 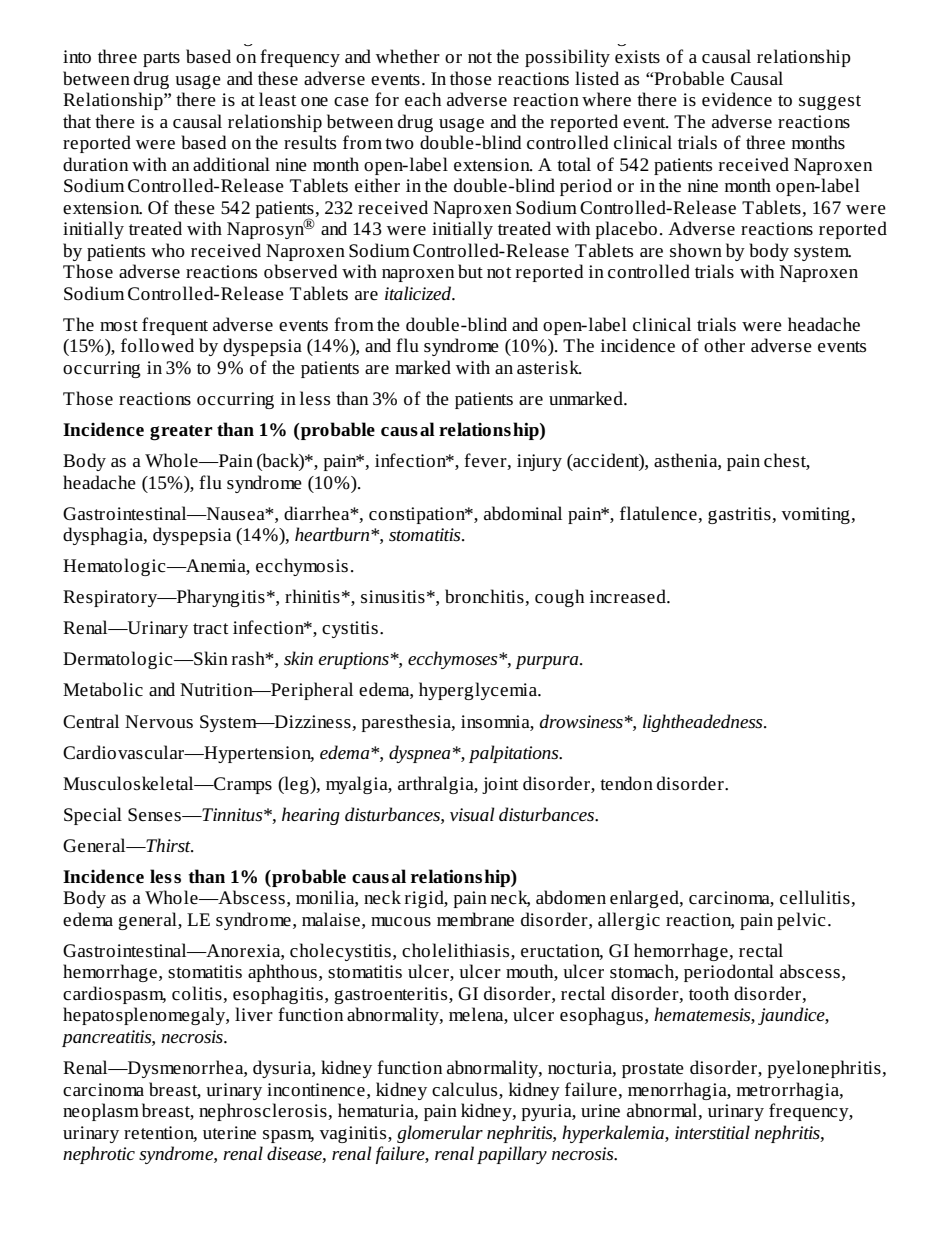 What do you see at coordinates (159, 721) in the document?
I see `Nervous` at bounding box center [159, 721].
